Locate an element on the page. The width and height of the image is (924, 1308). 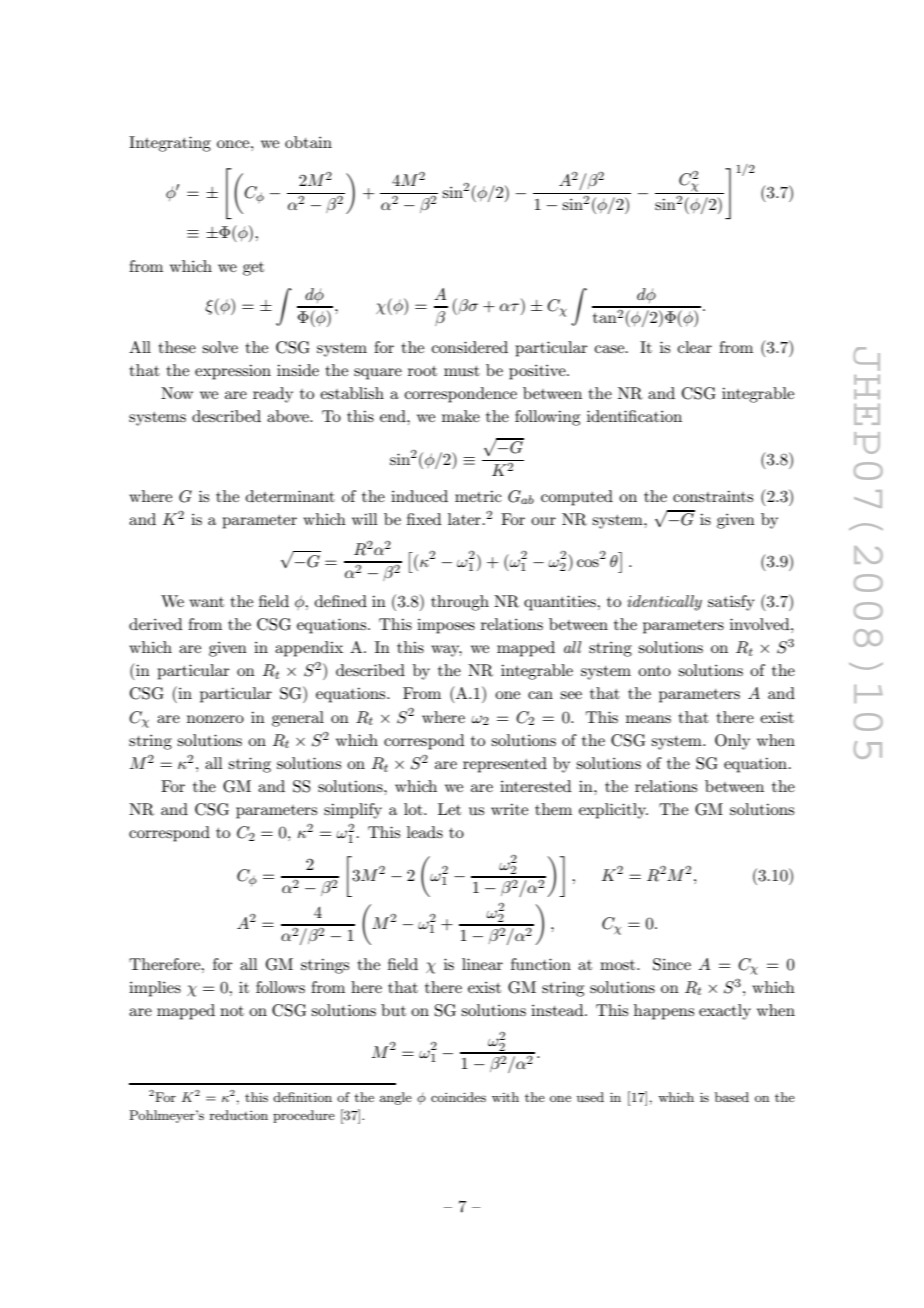
based is located at coordinates (732, 1097).
